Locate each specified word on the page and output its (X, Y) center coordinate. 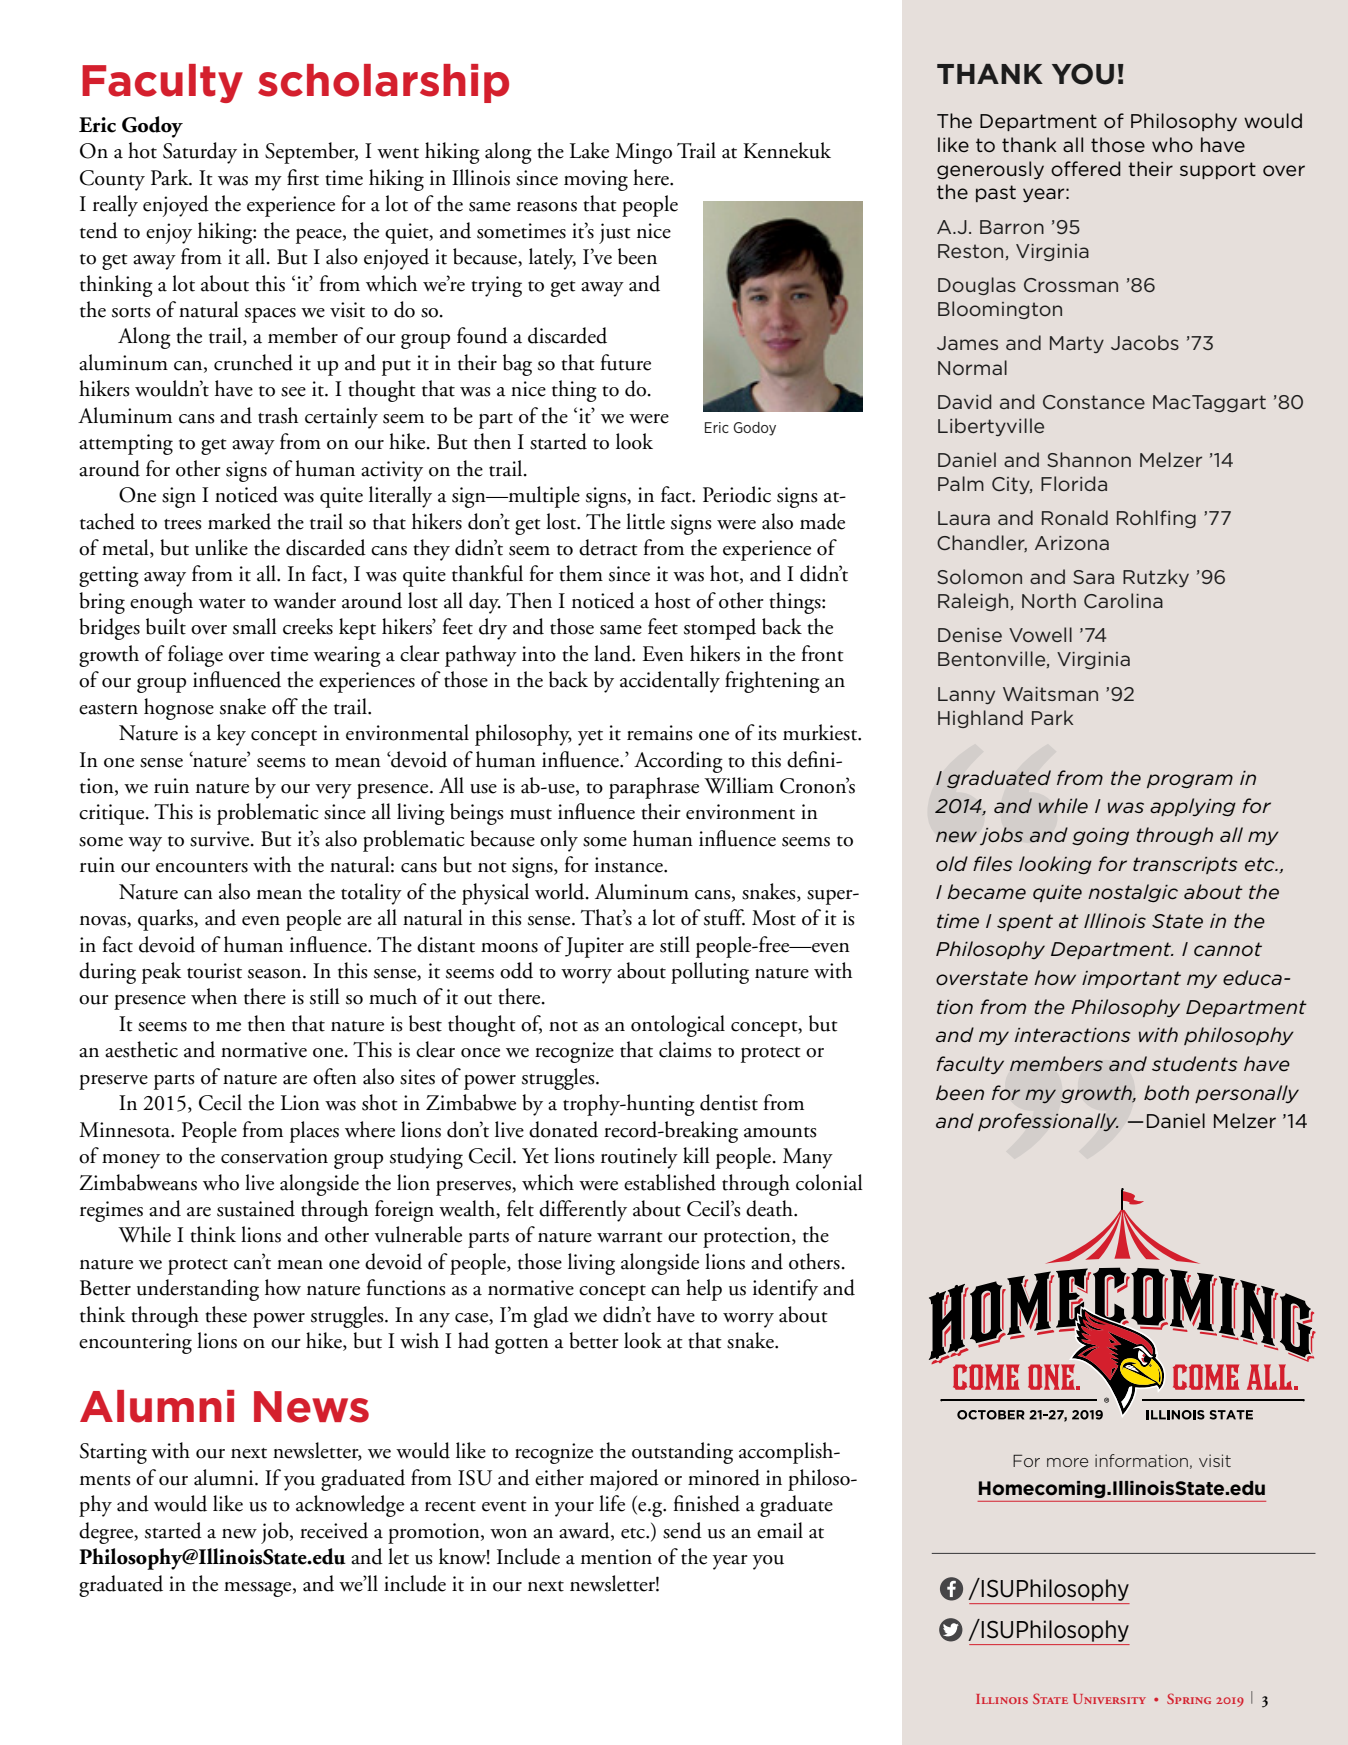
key (231, 735)
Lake (589, 150)
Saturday (200, 153)
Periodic (737, 494)
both (1166, 1092)
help (704, 1290)
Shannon (1089, 459)
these (226, 1314)
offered (1086, 168)
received (334, 1530)
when (214, 996)
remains (660, 733)
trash (278, 415)
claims (685, 1049)
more (1067, 1462)
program (1190, 781)
